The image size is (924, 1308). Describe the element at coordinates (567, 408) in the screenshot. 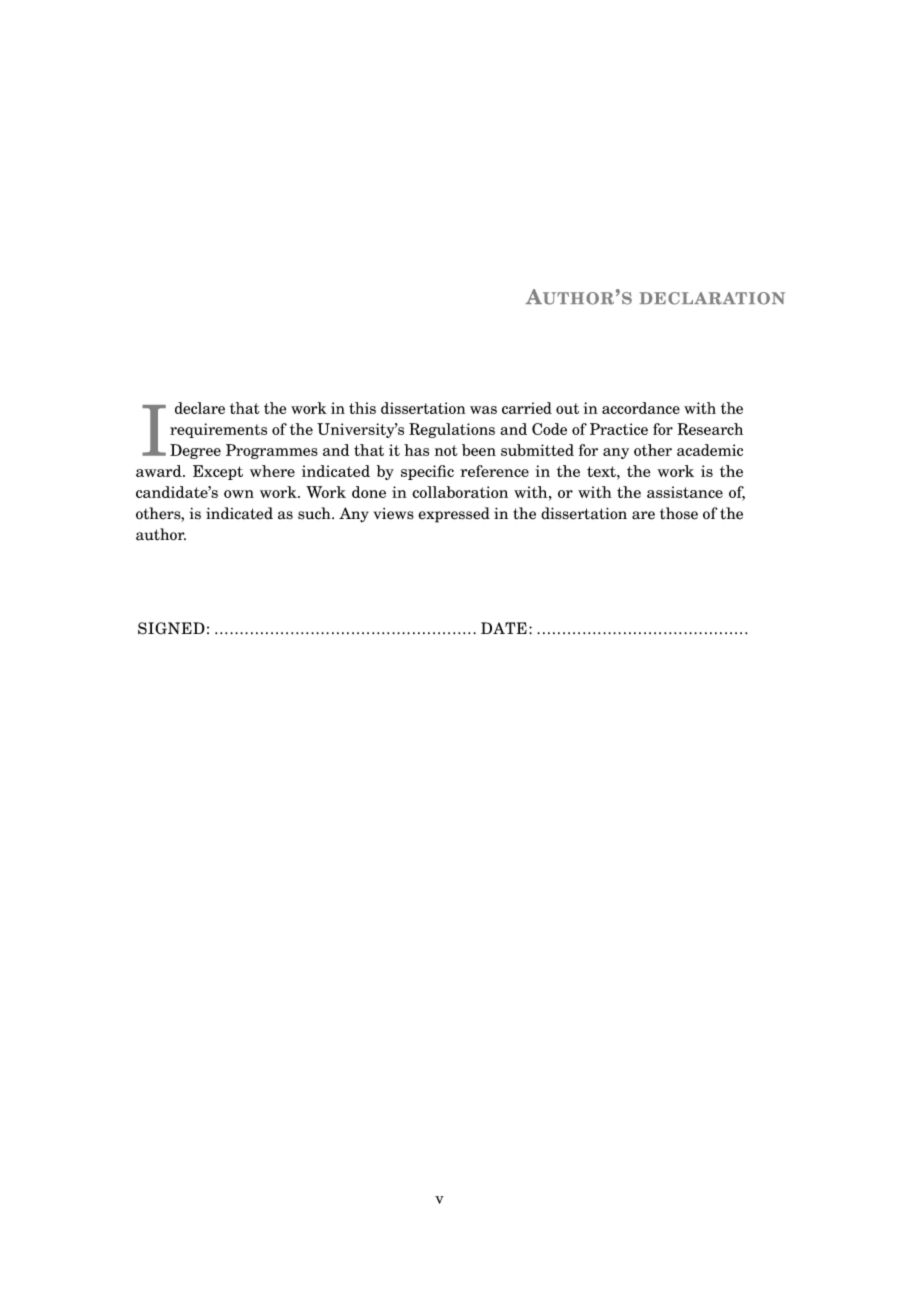

I see `out` at that location.
